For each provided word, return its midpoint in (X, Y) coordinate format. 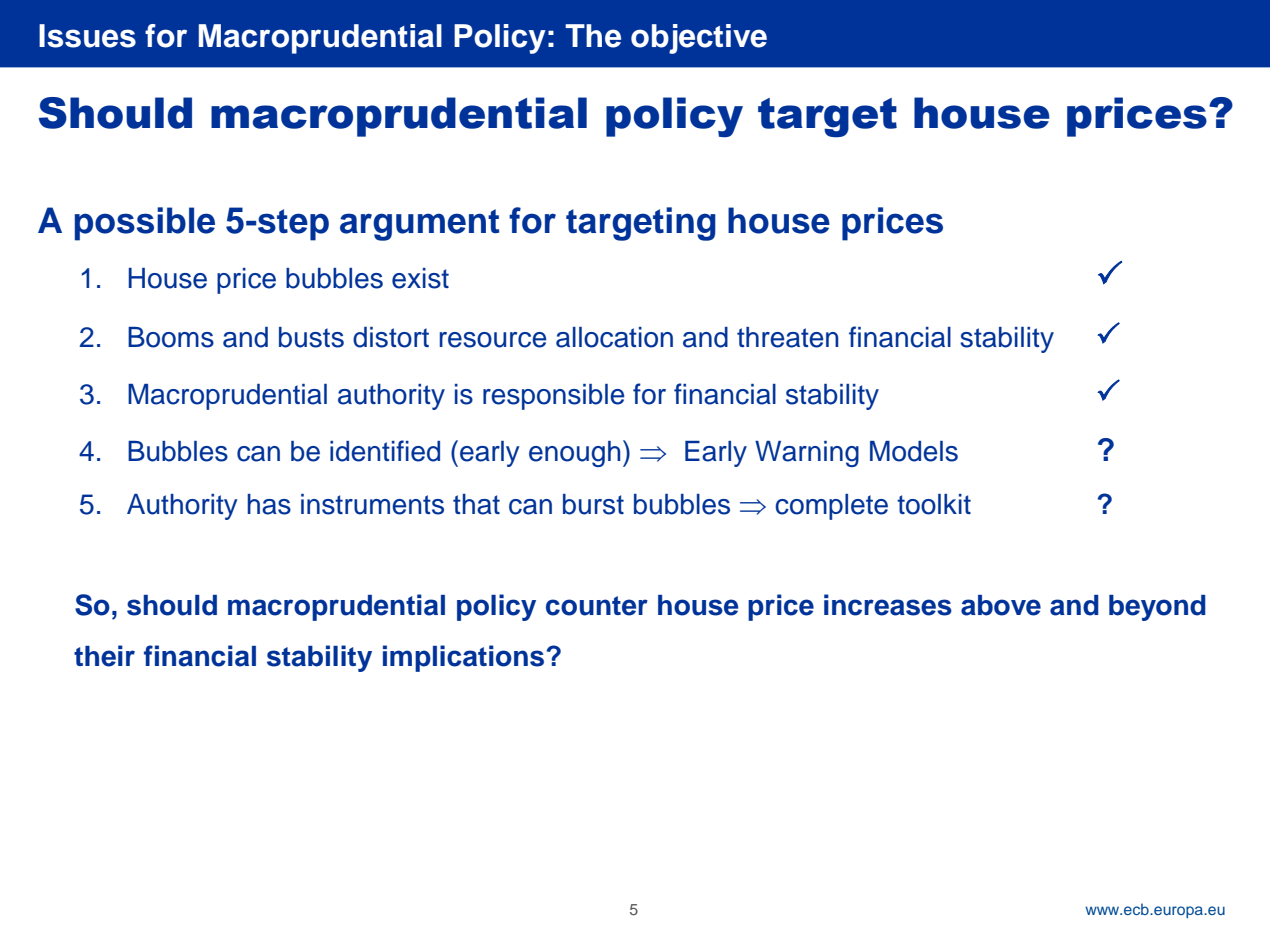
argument (419, 225)
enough (574, 454)
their (104, 656)
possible (145, 224)
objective (699, 39)
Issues (87, 36)
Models (914, 451)
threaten (787, 337)
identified (385, 451)
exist (420, 278)
